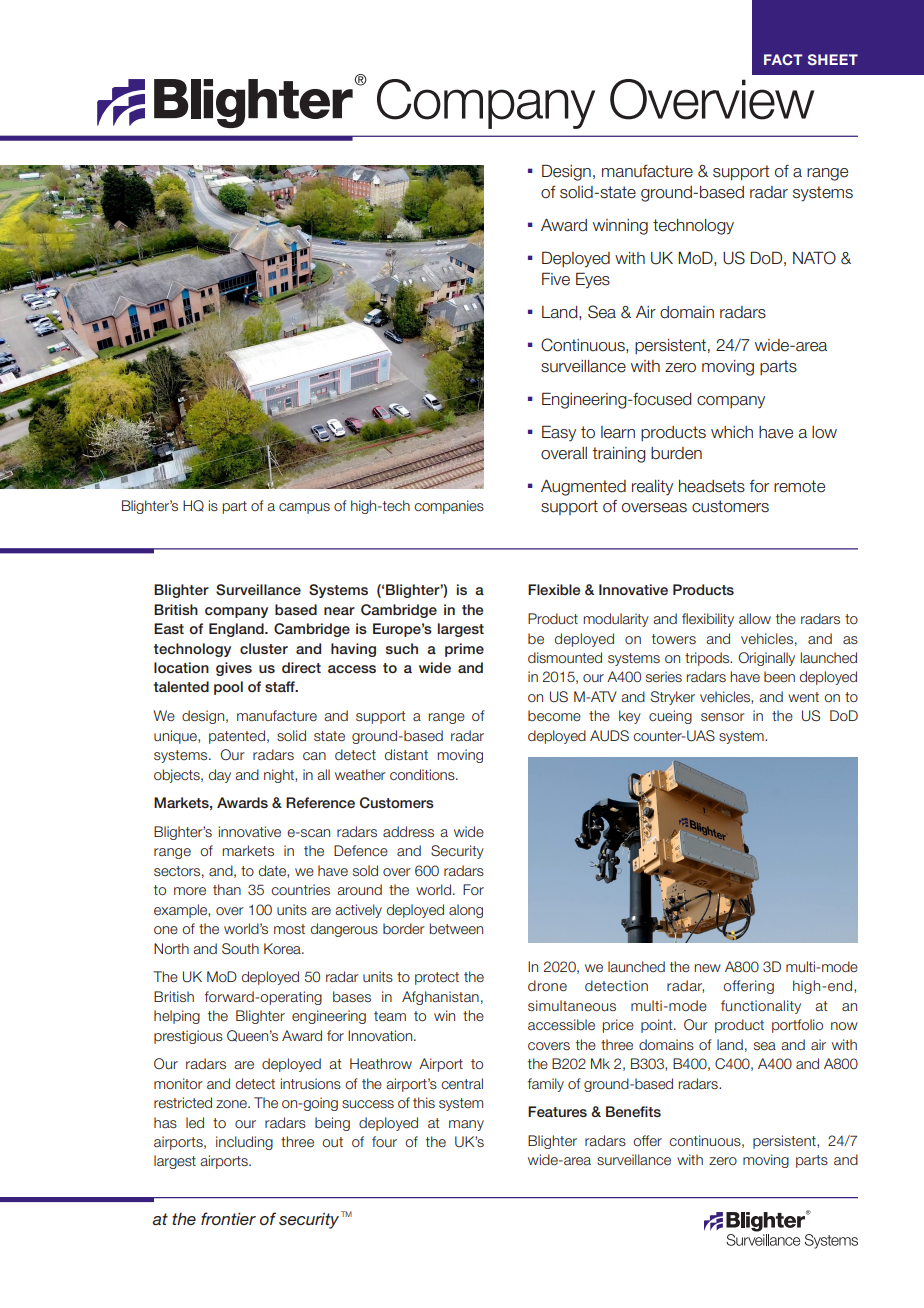 This document has height=1308, width=924. I want to click on SHEET, so click(833, 59).
